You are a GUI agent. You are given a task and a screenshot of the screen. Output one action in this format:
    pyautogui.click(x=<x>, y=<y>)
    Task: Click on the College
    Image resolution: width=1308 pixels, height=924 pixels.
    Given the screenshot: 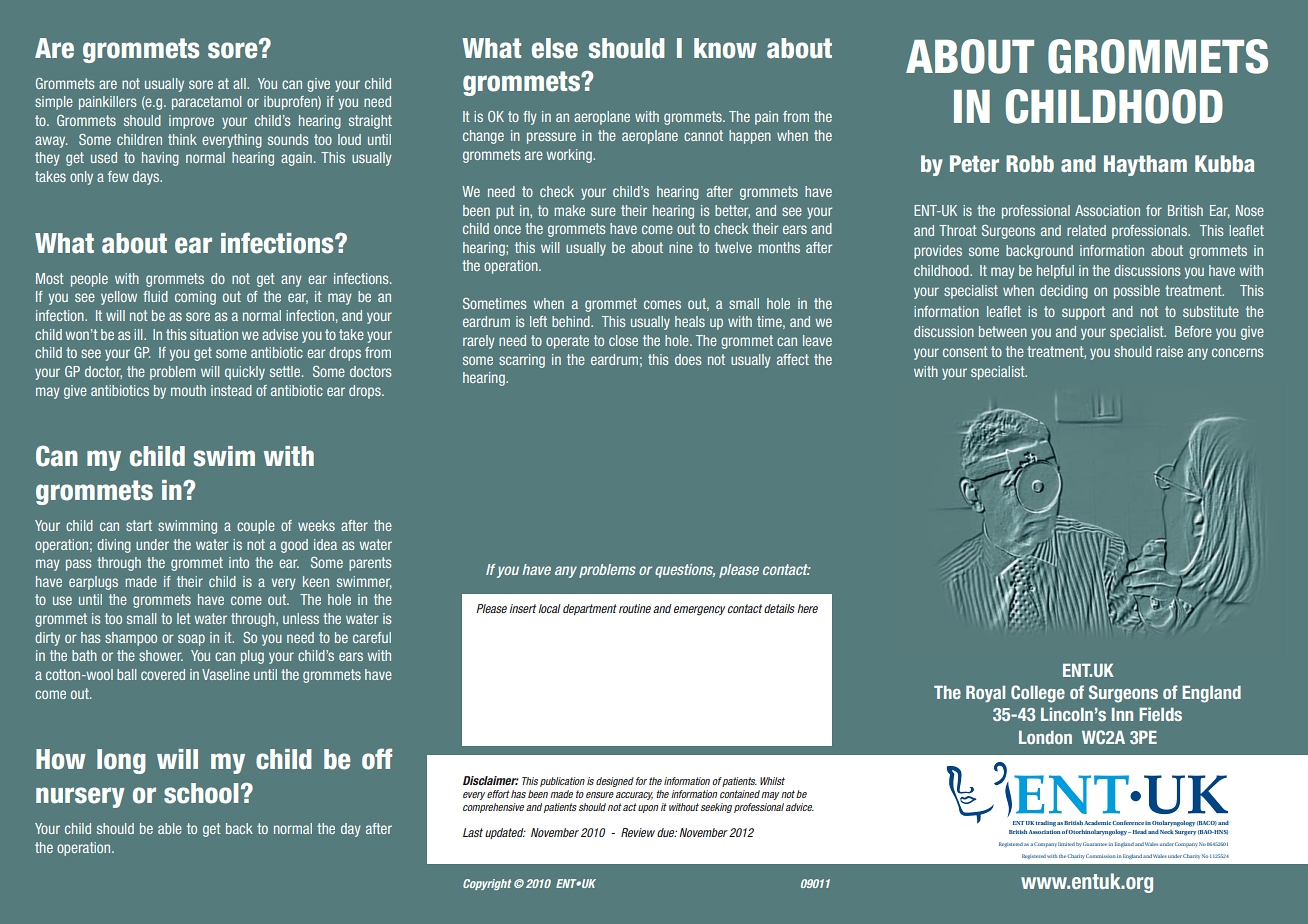 What is the action you would take?
    pyautogui.click(x=1038, y=694)
